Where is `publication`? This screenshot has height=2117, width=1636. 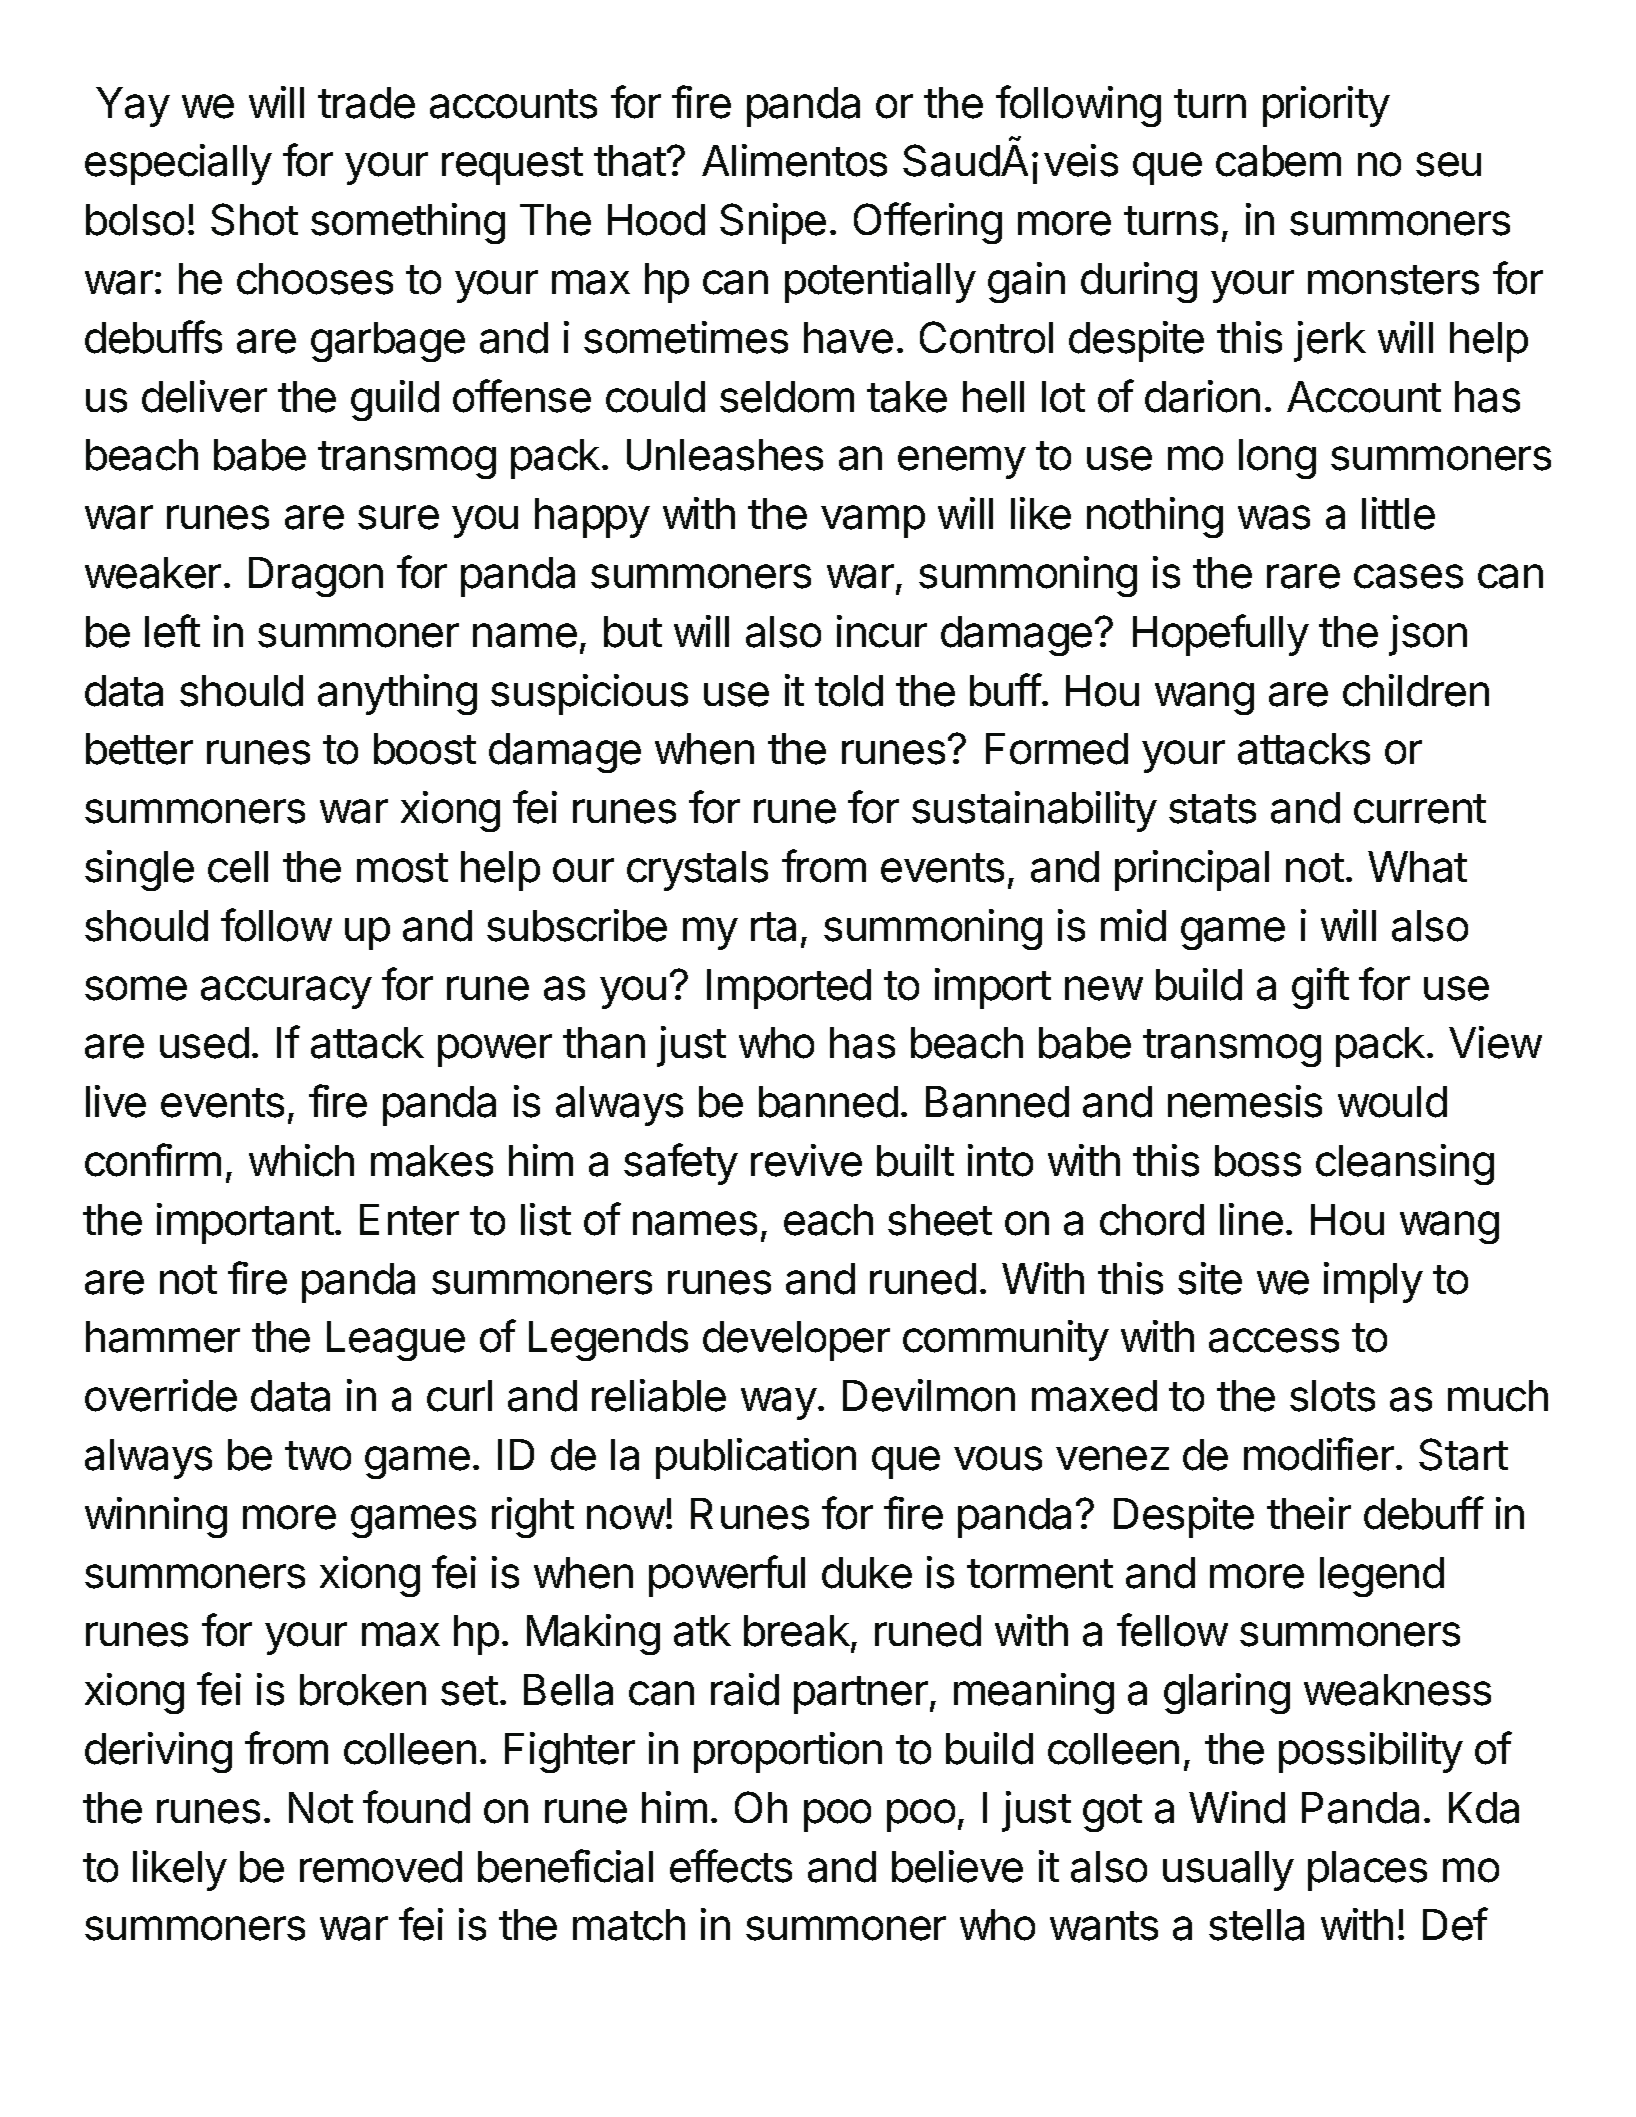 publication is located at coordinates (756, 1458).
